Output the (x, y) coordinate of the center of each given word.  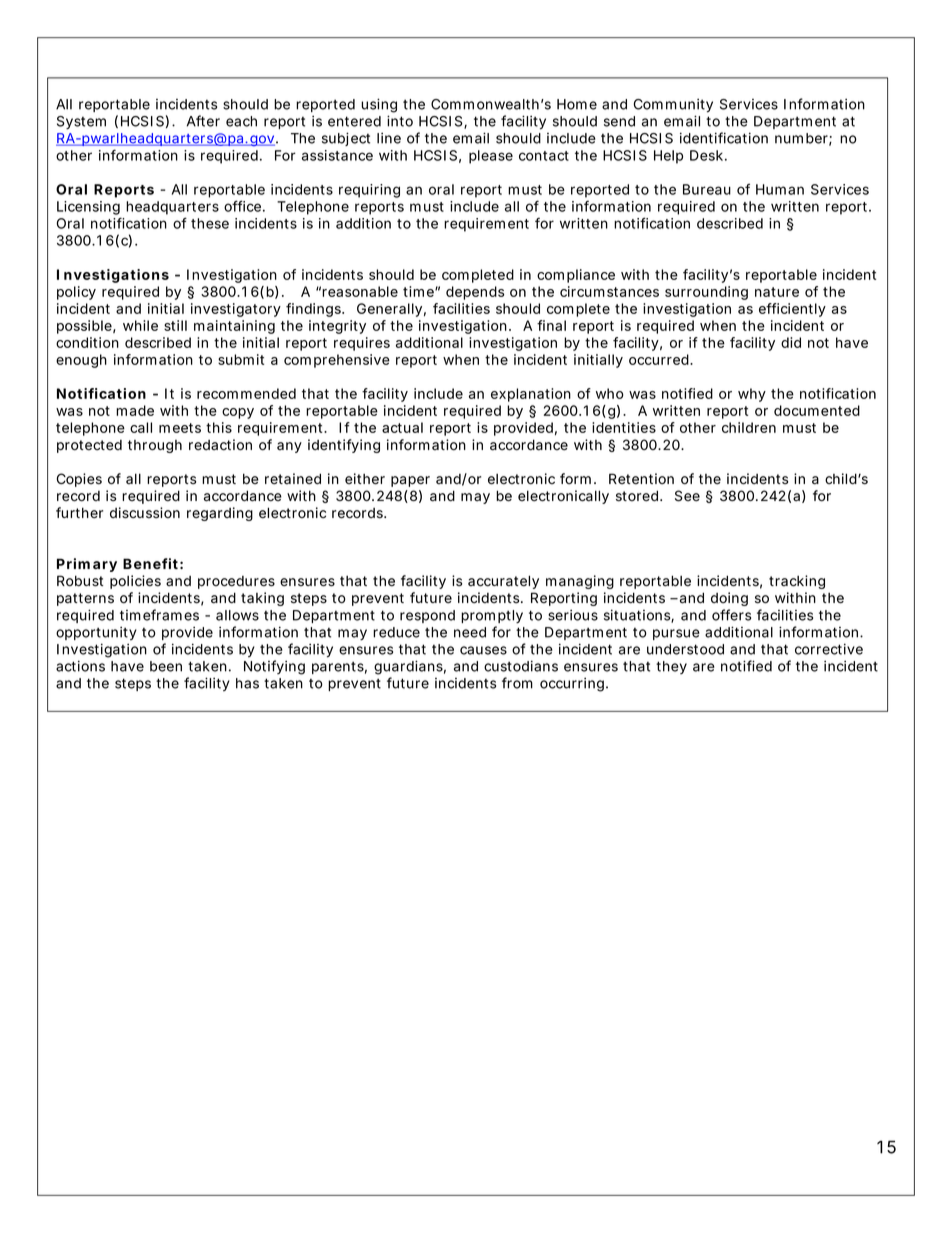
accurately (503, 582)
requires (362, 344)
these (210, 223)
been (166, 666)
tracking (797, 582)
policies (135, 582)
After (203, 121)
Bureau (707, 189)
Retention (641, 479)
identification (724, 138)
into (400, 121)
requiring (369, 191)
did (791, 342)
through (155, 446)
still (175, 325)
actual (402, 427)
